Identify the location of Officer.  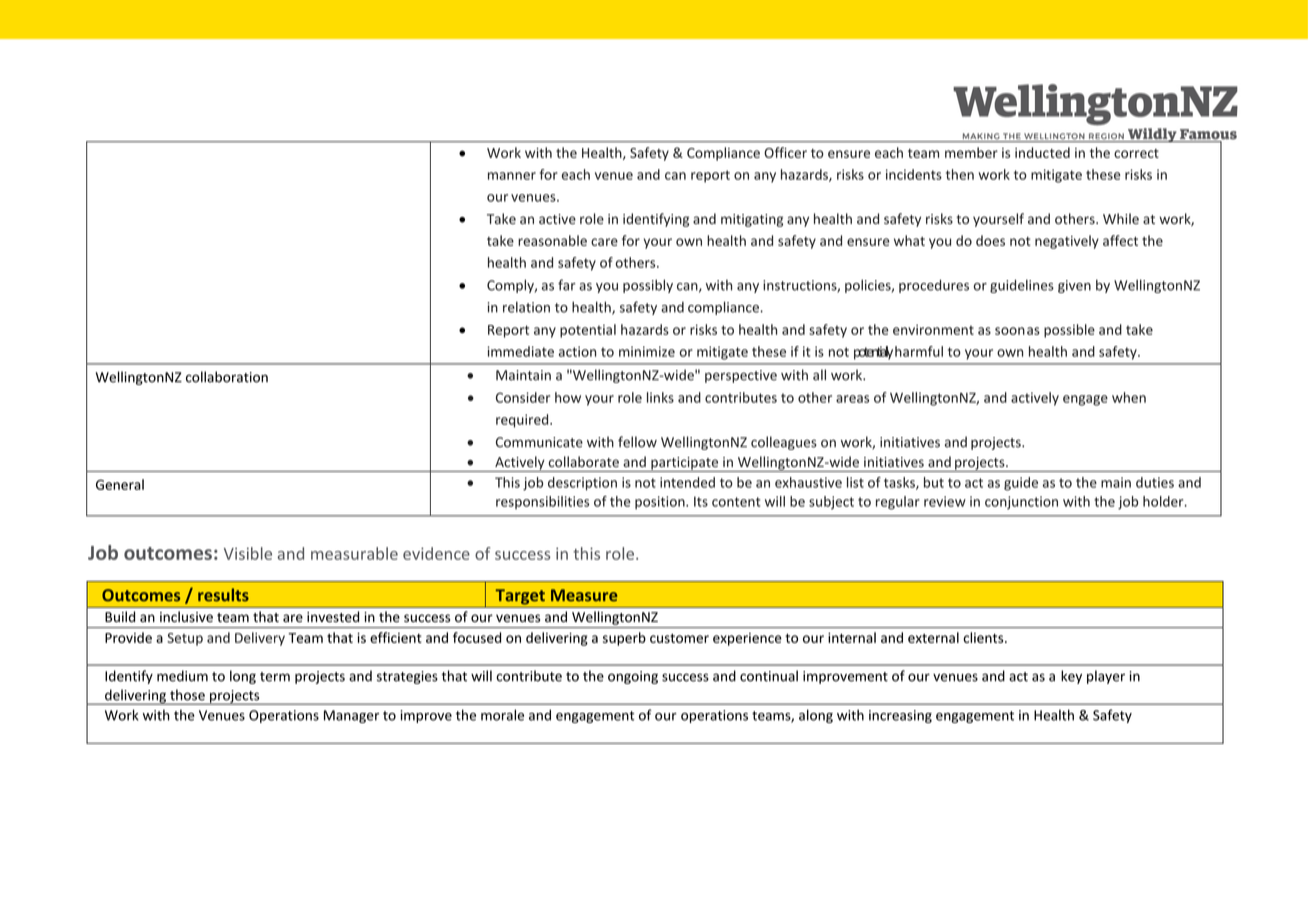
(785, 152).
